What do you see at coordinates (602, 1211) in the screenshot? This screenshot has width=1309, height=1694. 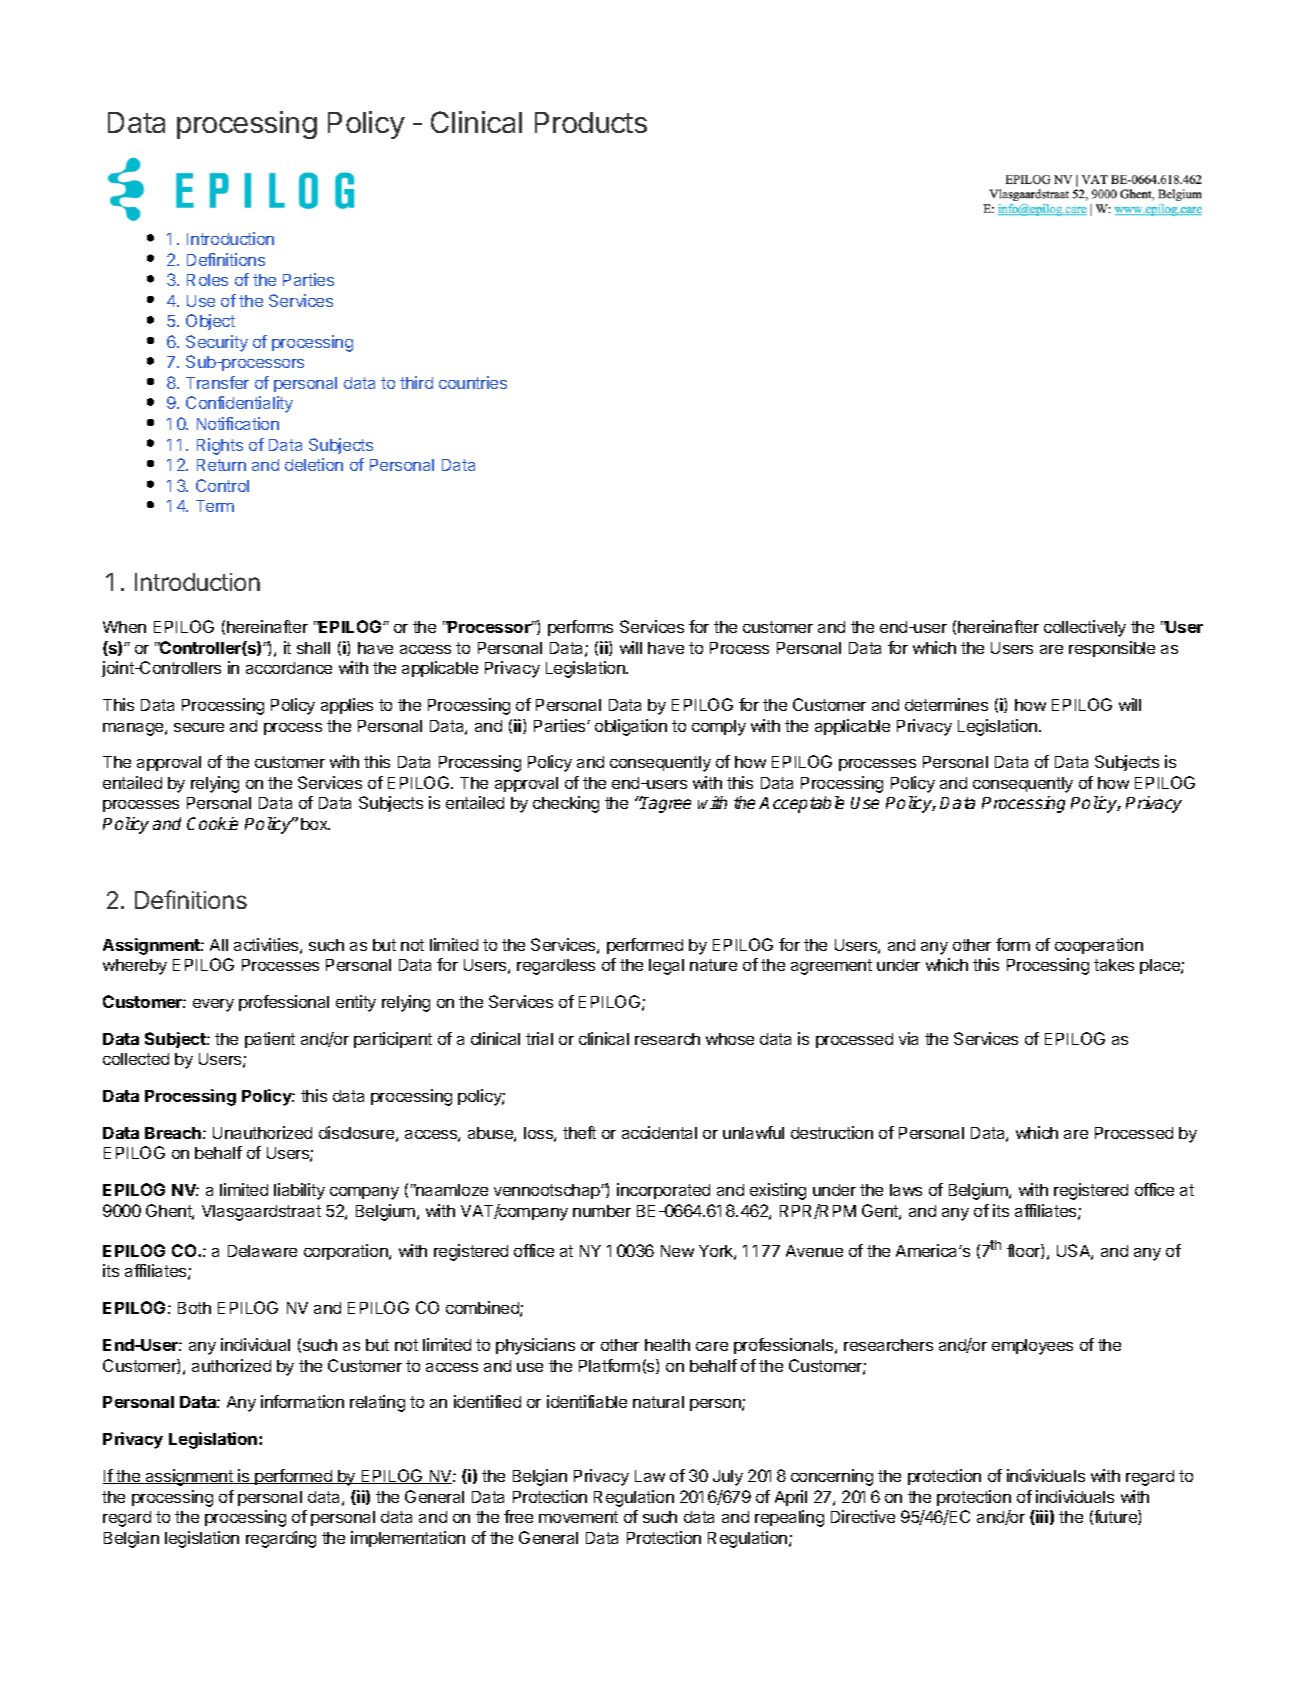 I see `number` at bounding box center [602, 1211].
